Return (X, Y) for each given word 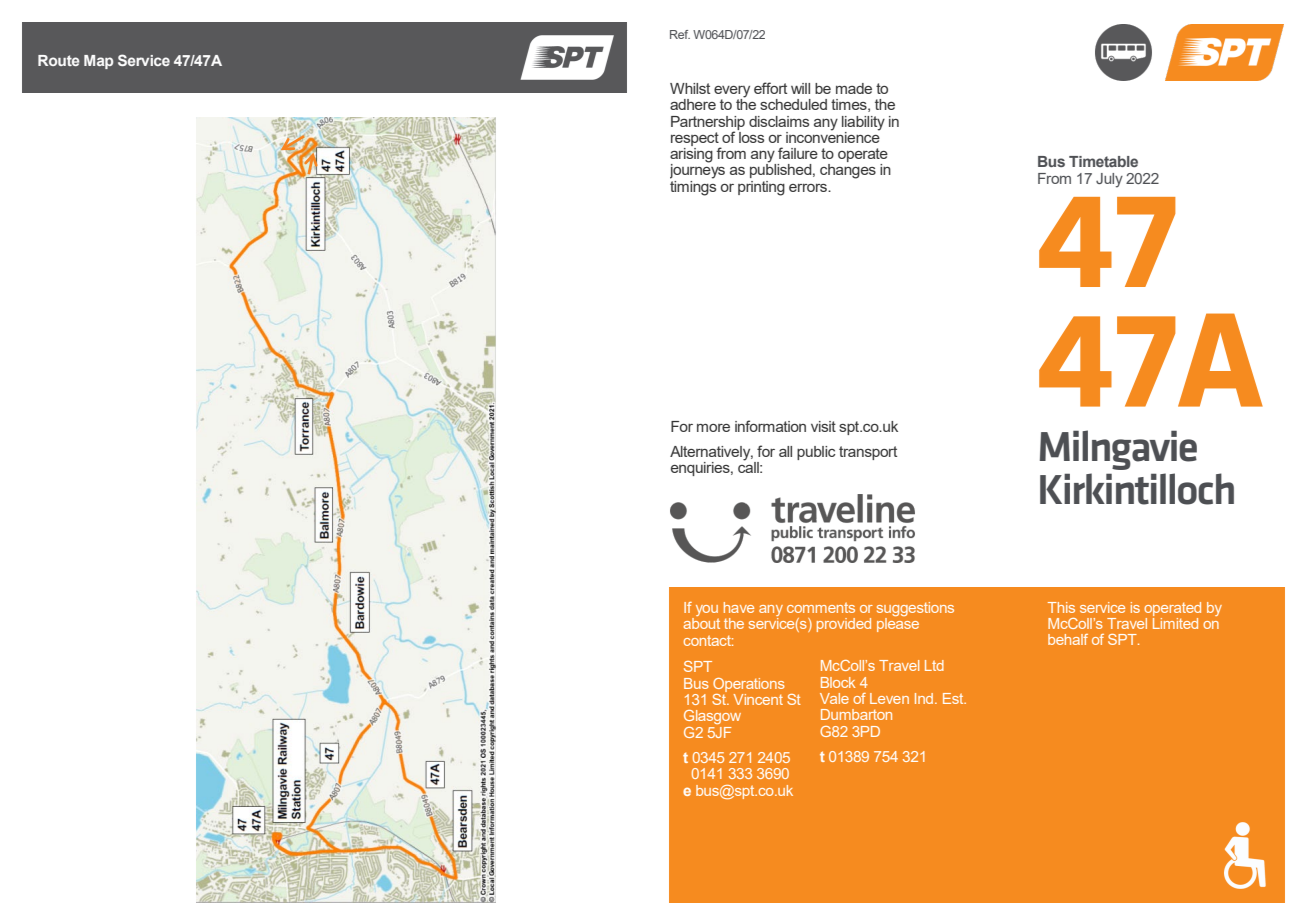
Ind (925, 698)
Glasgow (712, 717)
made (854, 88)
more (713, 428)
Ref (680, 34)
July (1109, 180)
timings (693, 187)
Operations (749, 685)
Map (98, 62)
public (816, 453)
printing (761, 188)
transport (868, 453)
